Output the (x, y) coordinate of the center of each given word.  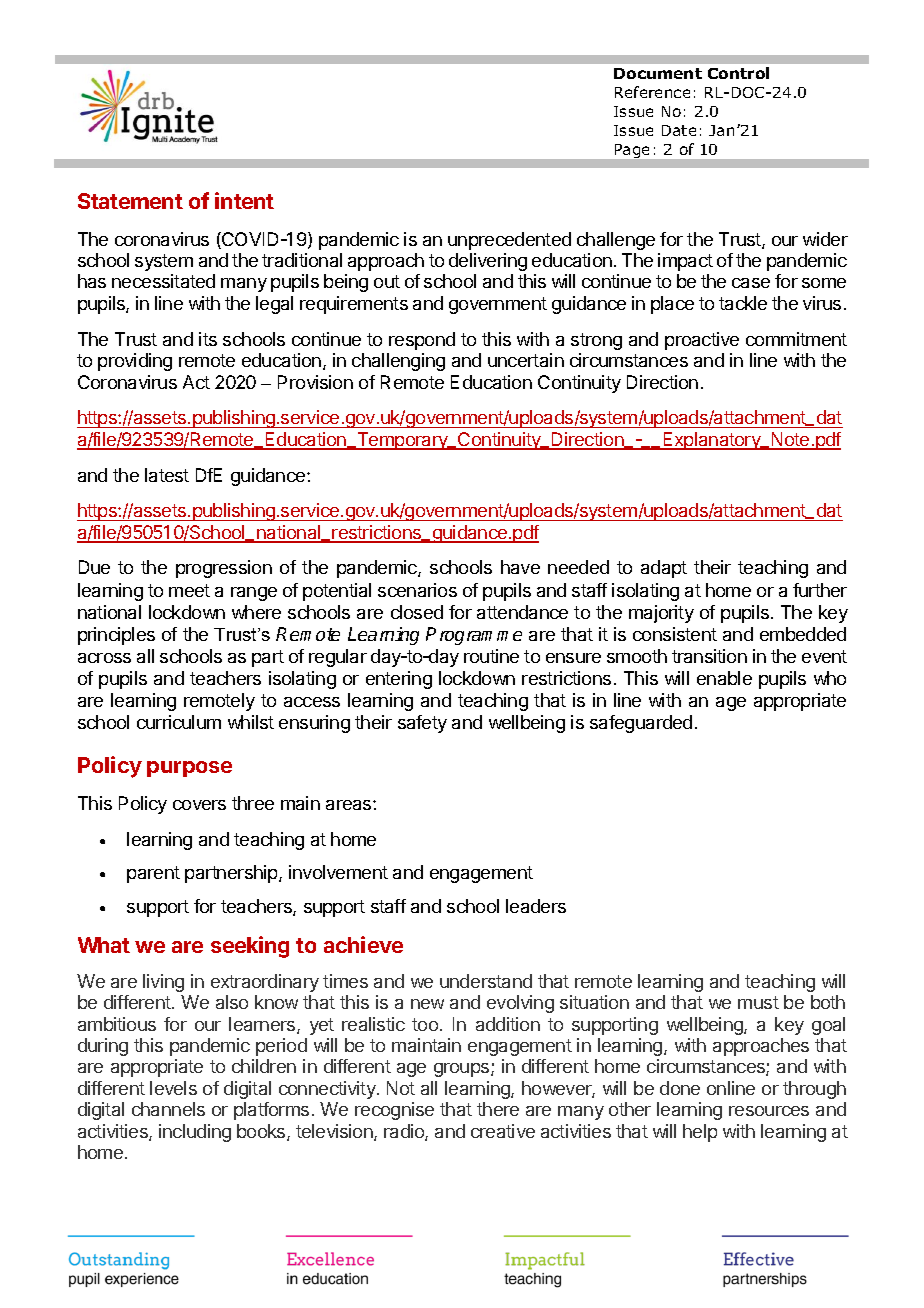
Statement (130, 201)
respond (422, 341)
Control (738, 73)
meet (189, 590)
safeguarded (641, 724)
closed (417, 612)
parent (153, 874)
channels (168, 1109)
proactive (702, 341)
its (208, 339)
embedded (803, 634)
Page (632, 151)
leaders (536, 906)
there (498, 1109)
